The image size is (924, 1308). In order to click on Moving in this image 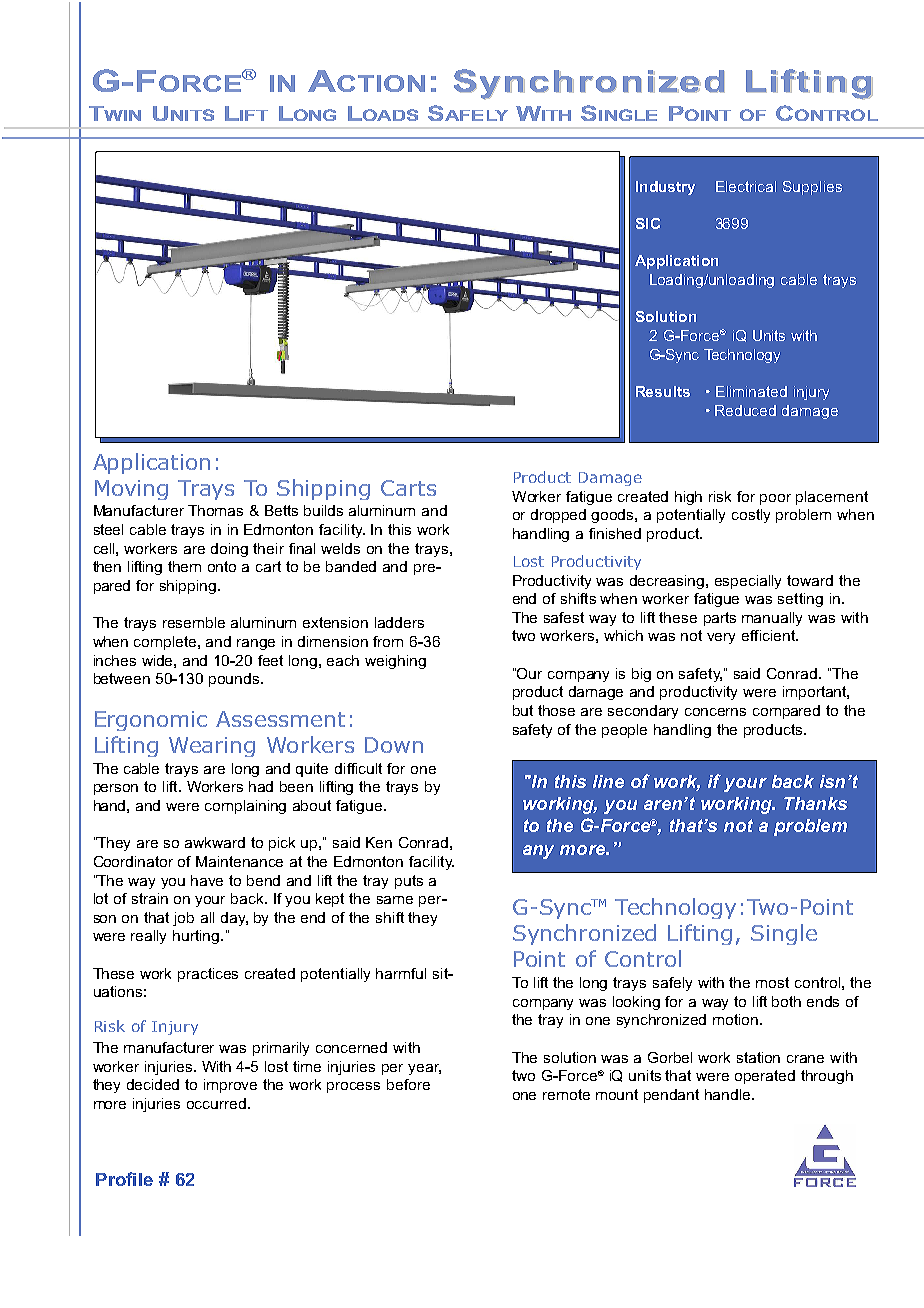, I will do `click(131, 490)`.
